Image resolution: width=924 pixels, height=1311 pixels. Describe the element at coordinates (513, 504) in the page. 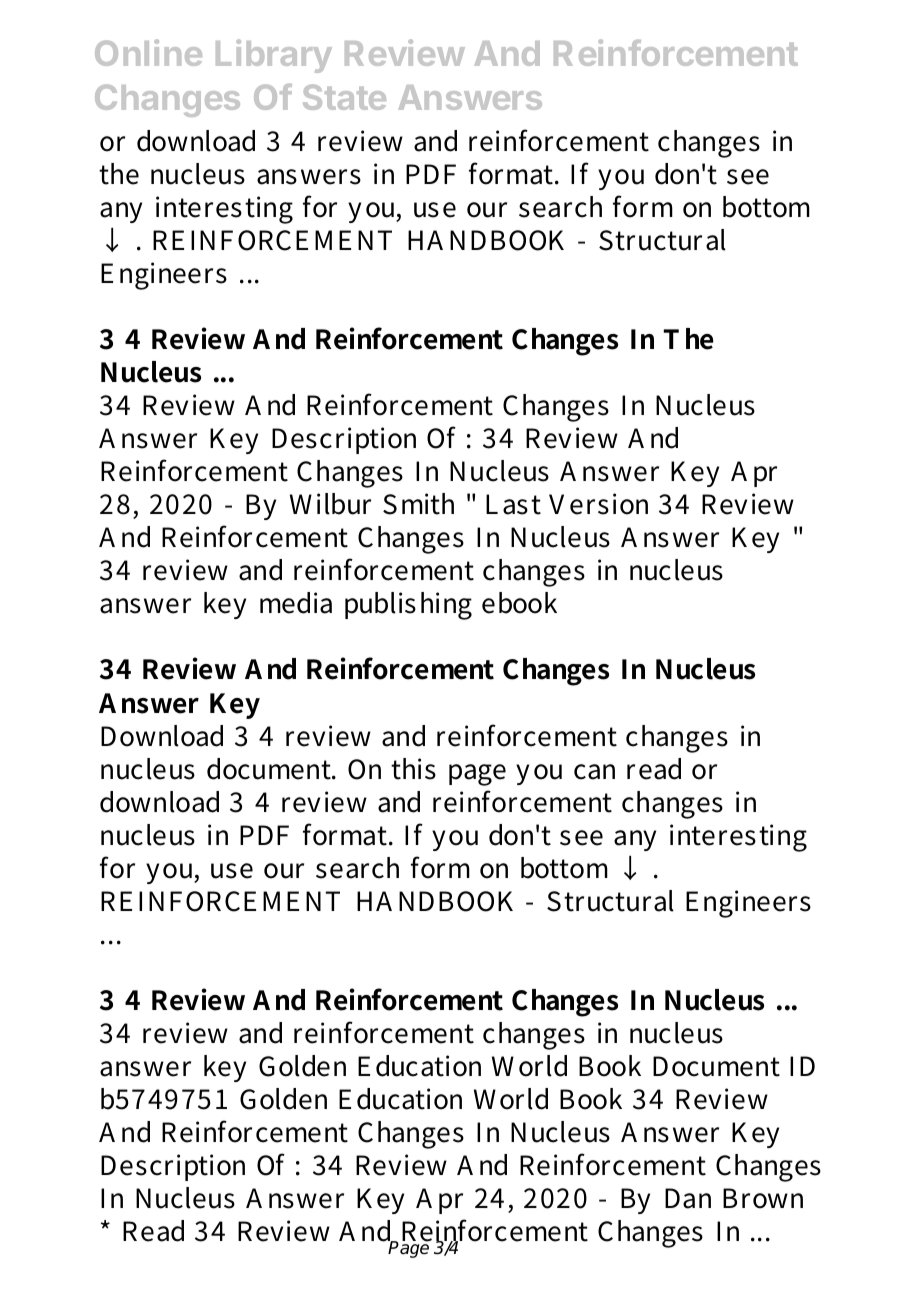

I see `Last` at that location.
